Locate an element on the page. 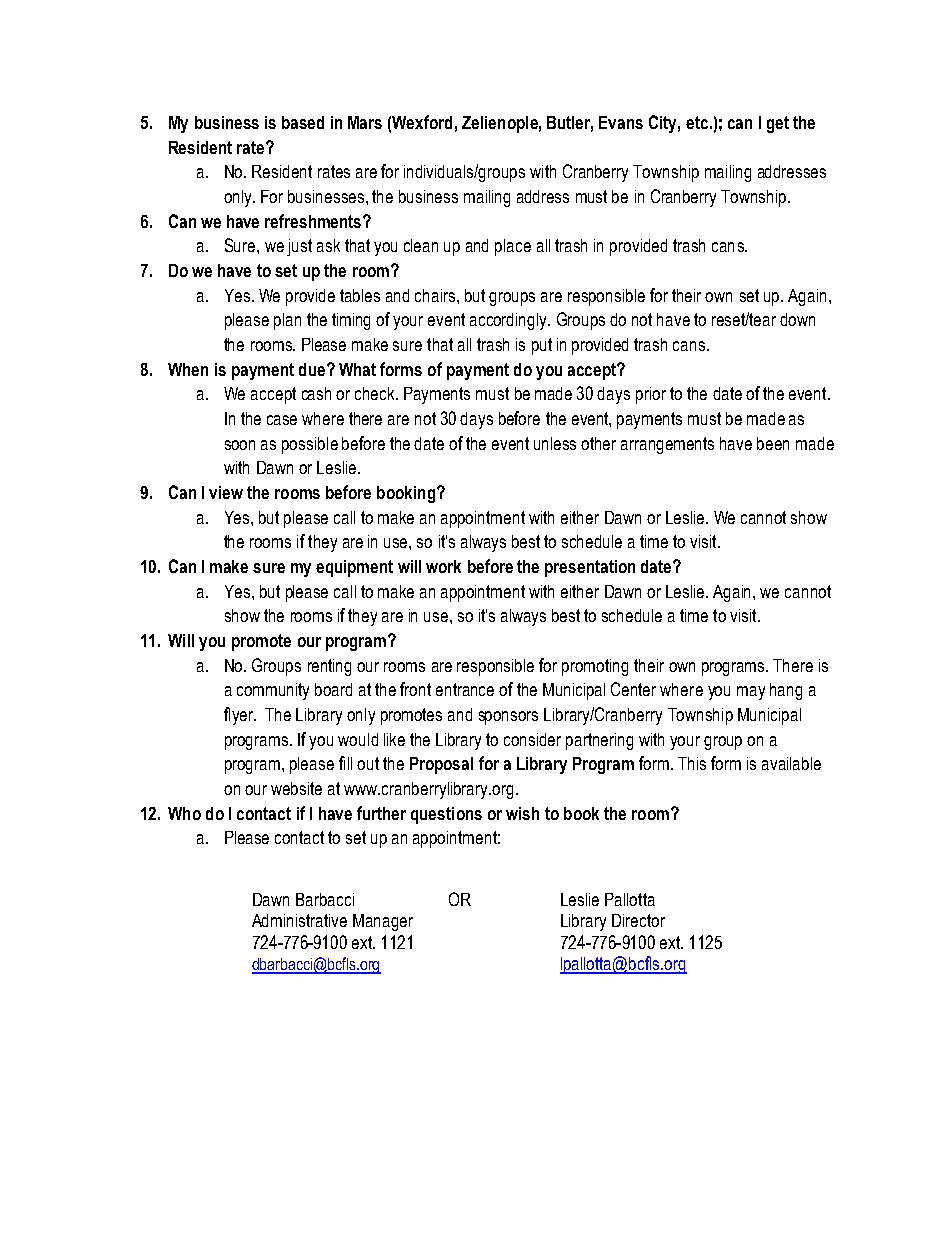 Image resolution: width=952 pixels, height=1233 pixels. get is located at coordinates (778, 124).
